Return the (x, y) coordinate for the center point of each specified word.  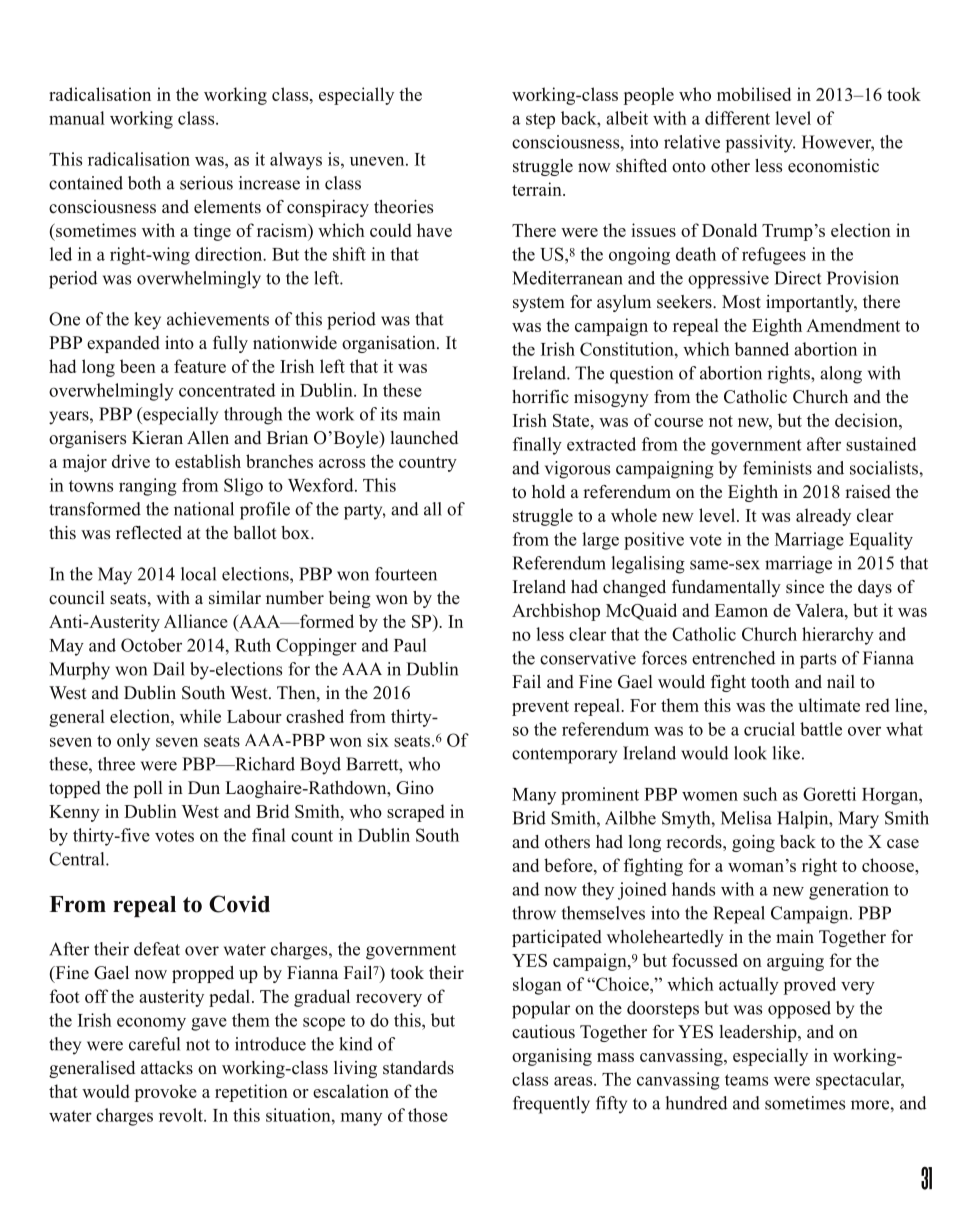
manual (77, 118)
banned (762, 349)
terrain (538, 189)
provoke (165, 1093)
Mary (858, 820)
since (805, 587)
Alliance (196, 621)
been (138, 366)
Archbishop (556, 612)
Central (78, 859)
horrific (540, 397)
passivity (760, 144)
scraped (416, 813)
